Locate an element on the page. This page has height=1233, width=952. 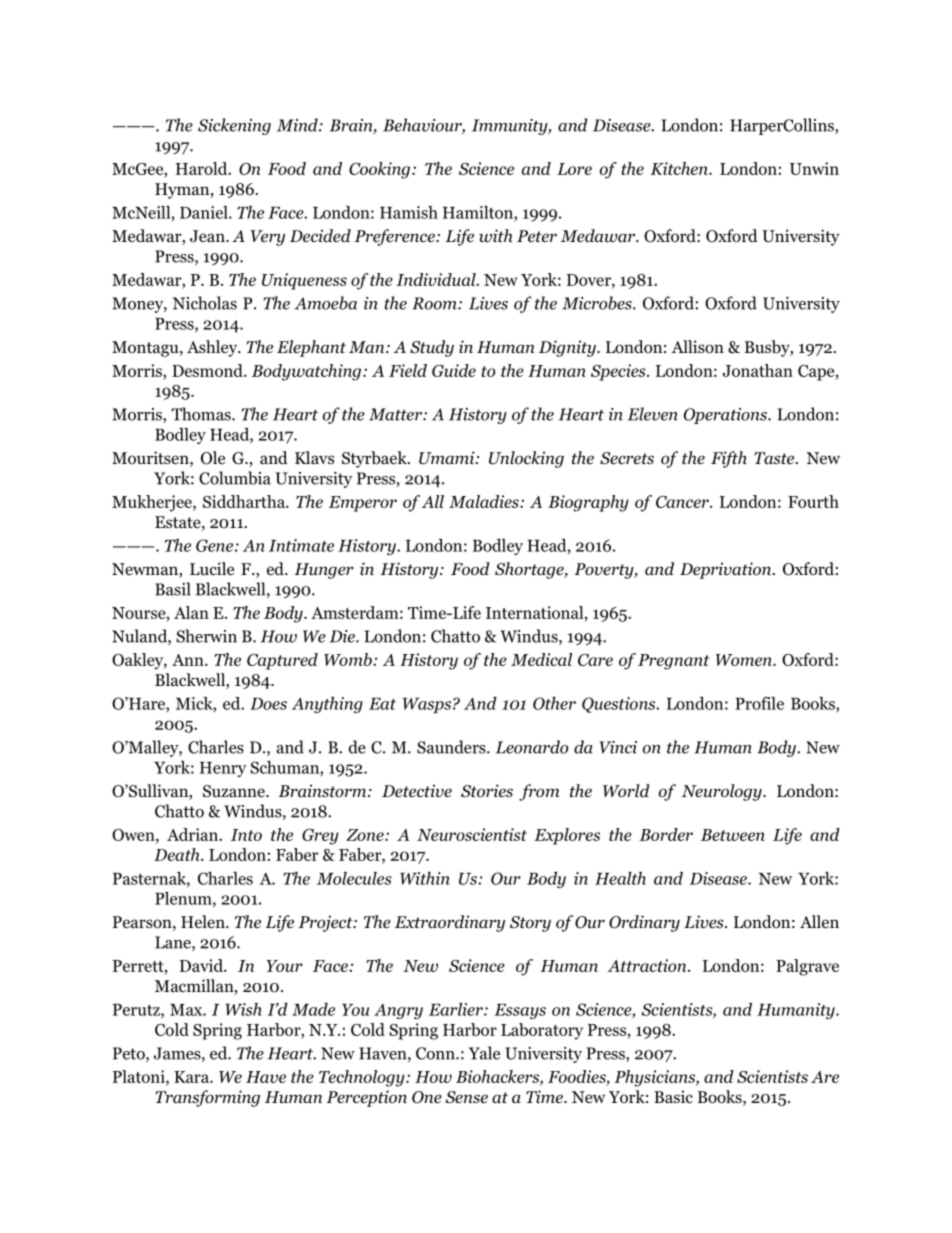
Sickening is located at coordinates (234, 126).
